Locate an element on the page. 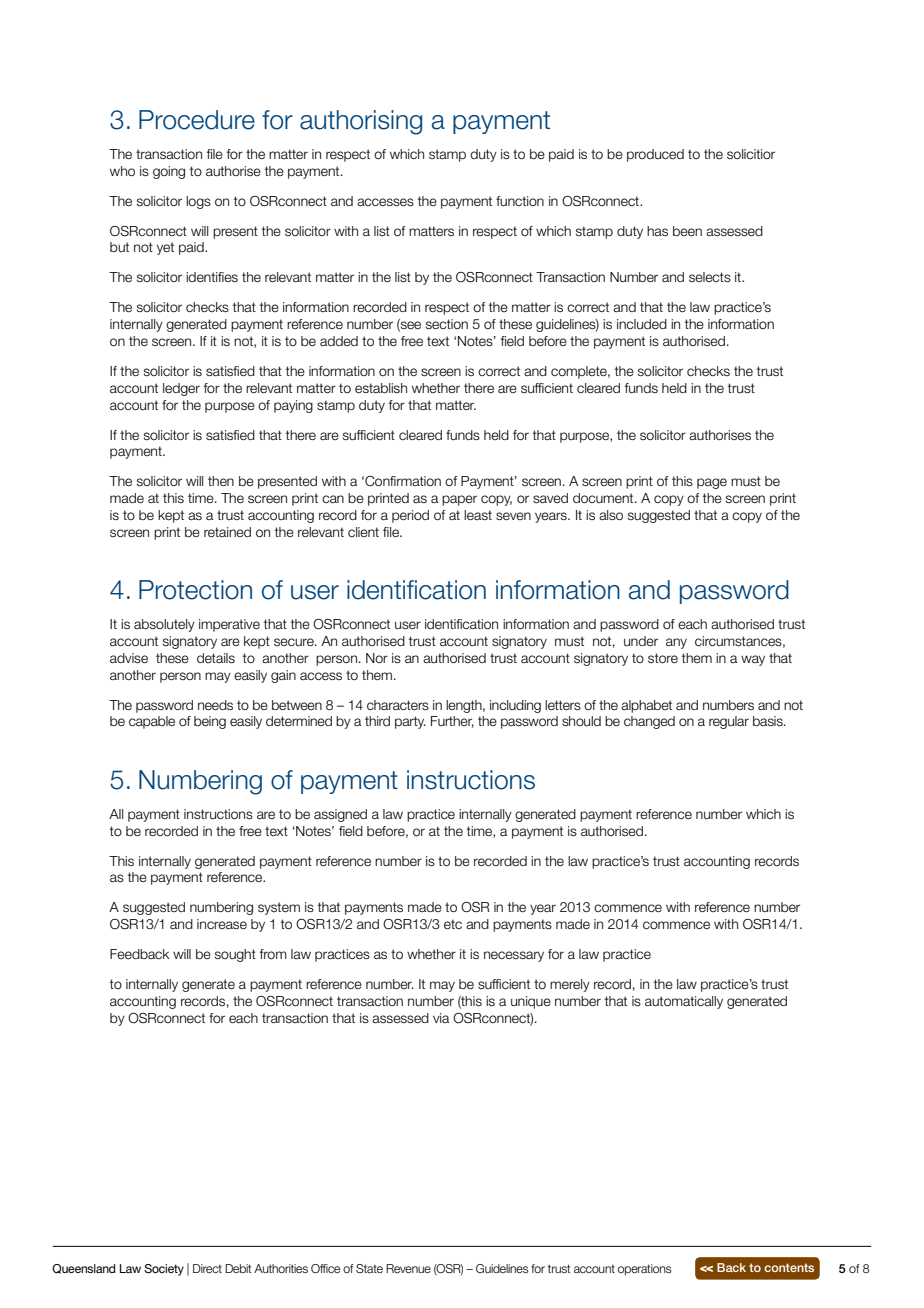  alphabet is located at coordinates (646, 706).
